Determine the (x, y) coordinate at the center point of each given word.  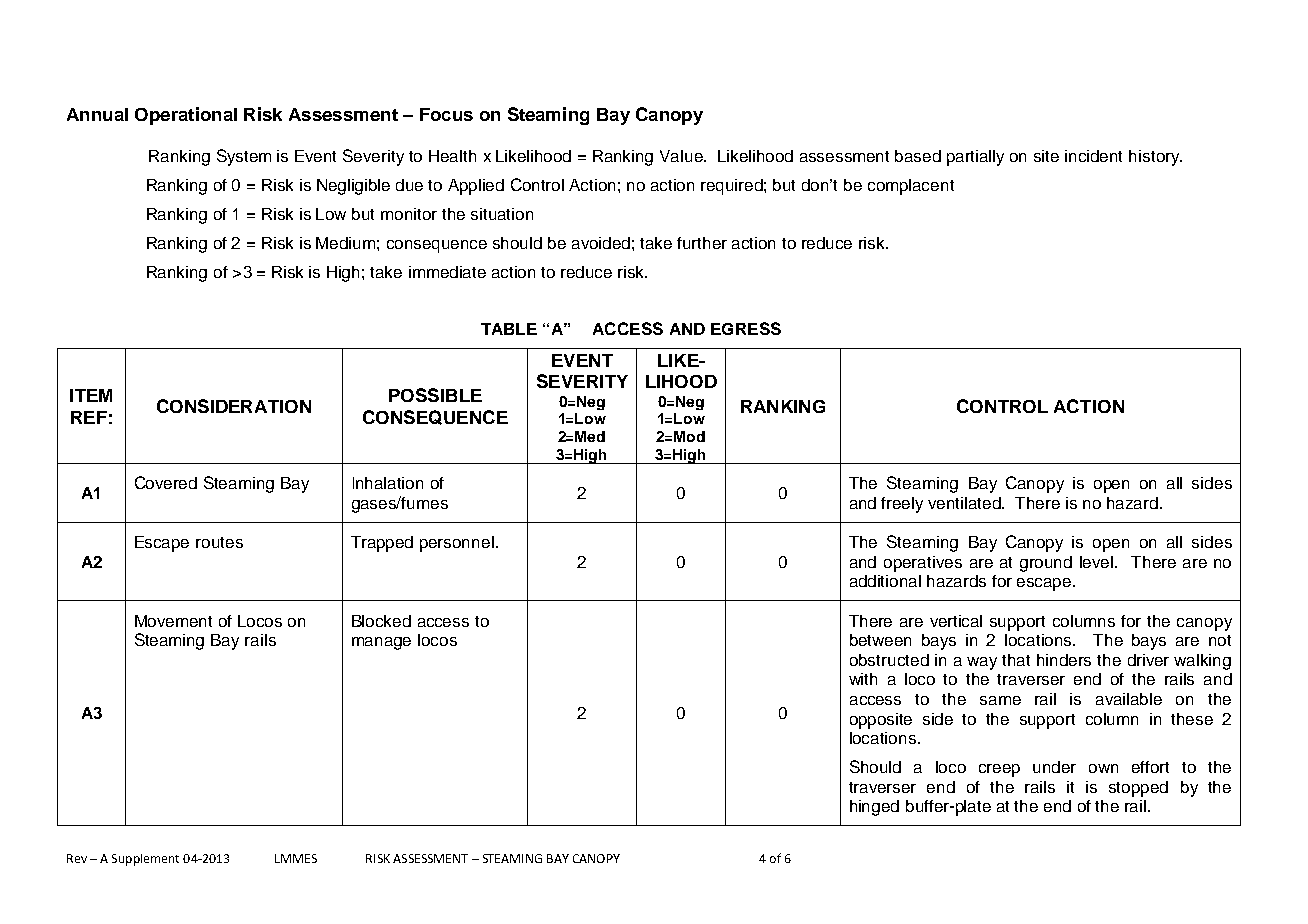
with (863, 679)
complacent (911, 187)
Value (682, 156)
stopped (1138, 789)
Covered (166, 482)
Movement (173, 621)
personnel (457, 544)
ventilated (966, 503)
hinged (874, 808)
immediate (447, 272)
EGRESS (746, 328)
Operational (186, 116)
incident (1093, 156)
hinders (1064, 660)
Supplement (145, 860)
